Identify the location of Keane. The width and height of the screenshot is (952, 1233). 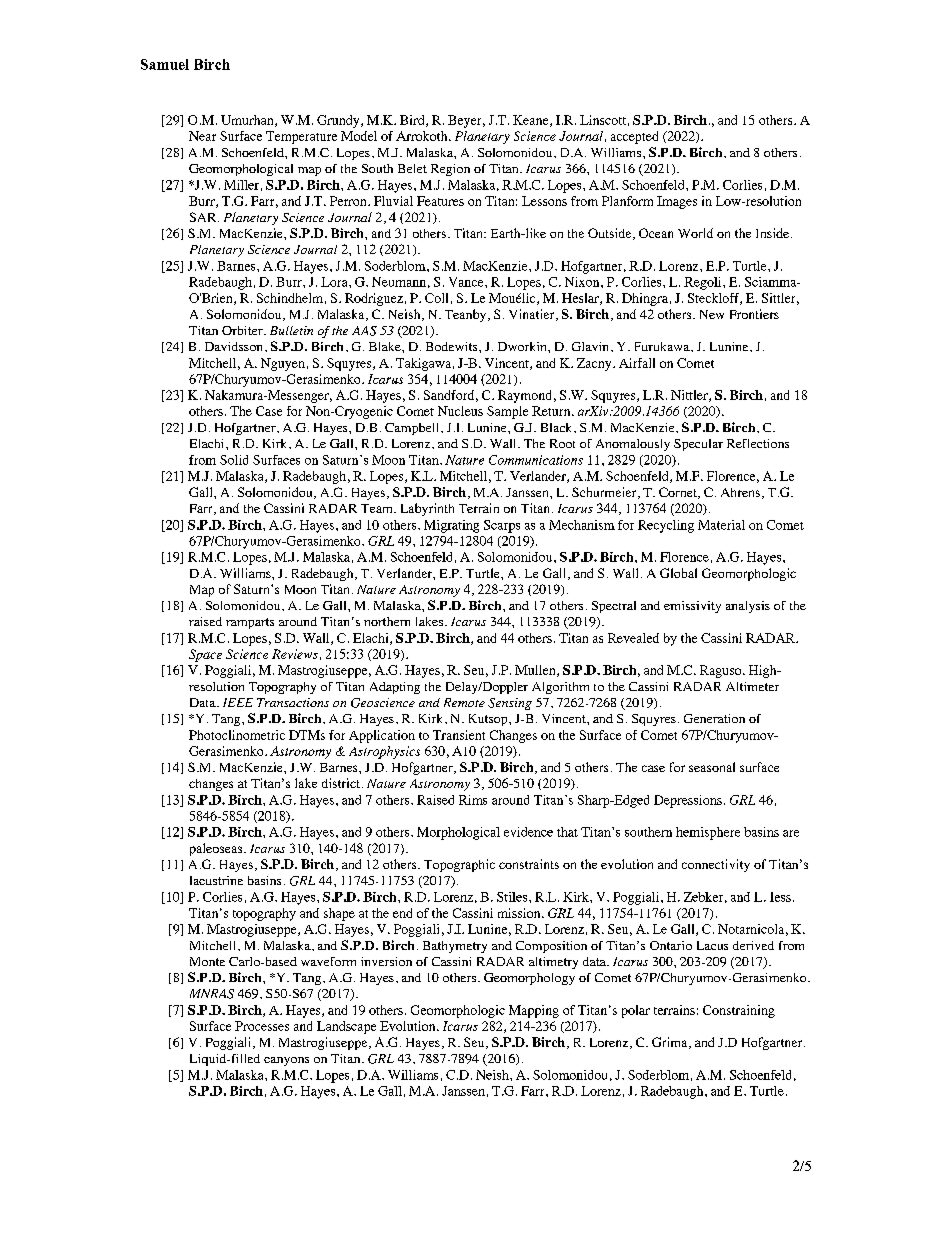
(532, 121).
